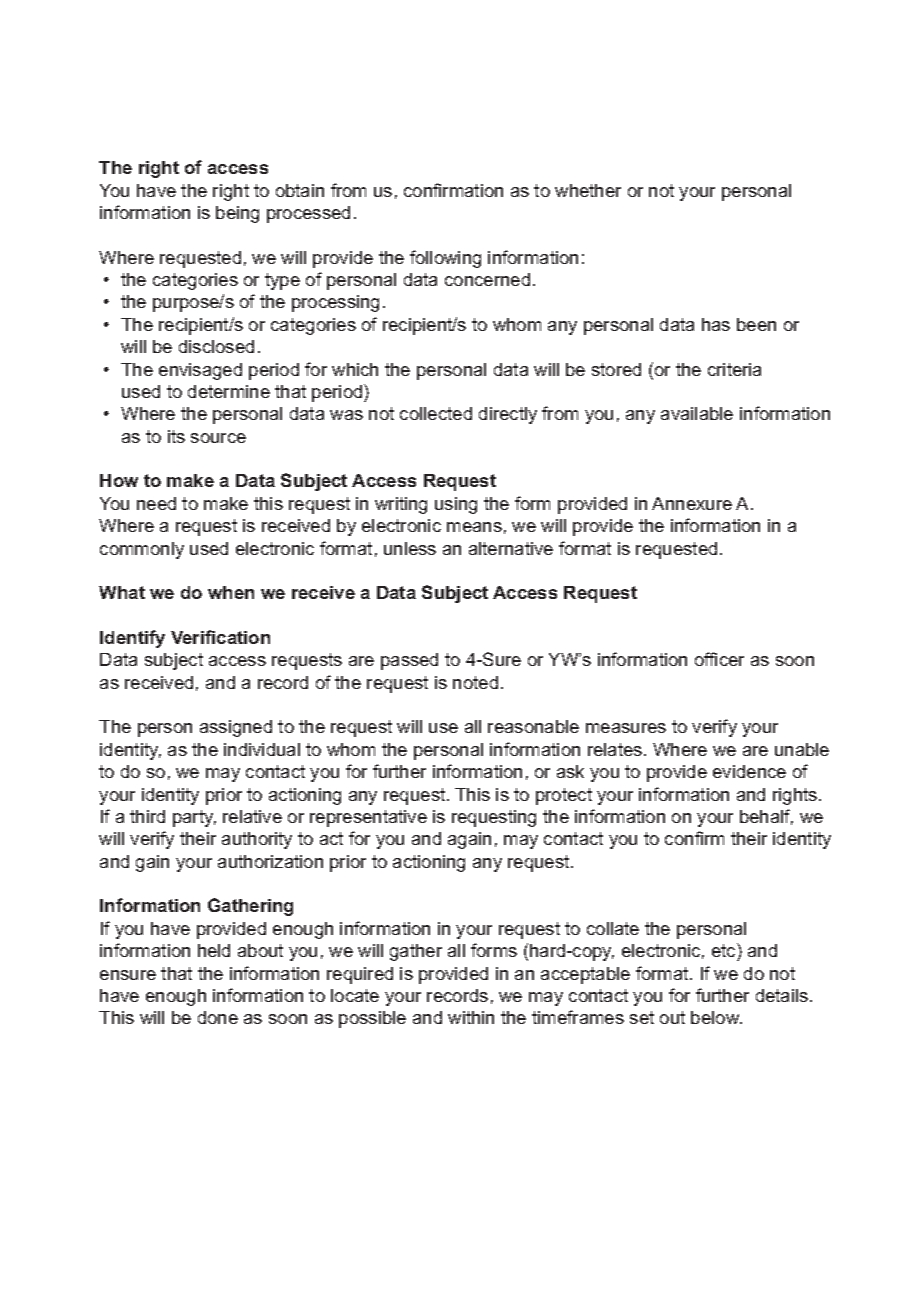  I want to click on done, so click(218, 1017).
